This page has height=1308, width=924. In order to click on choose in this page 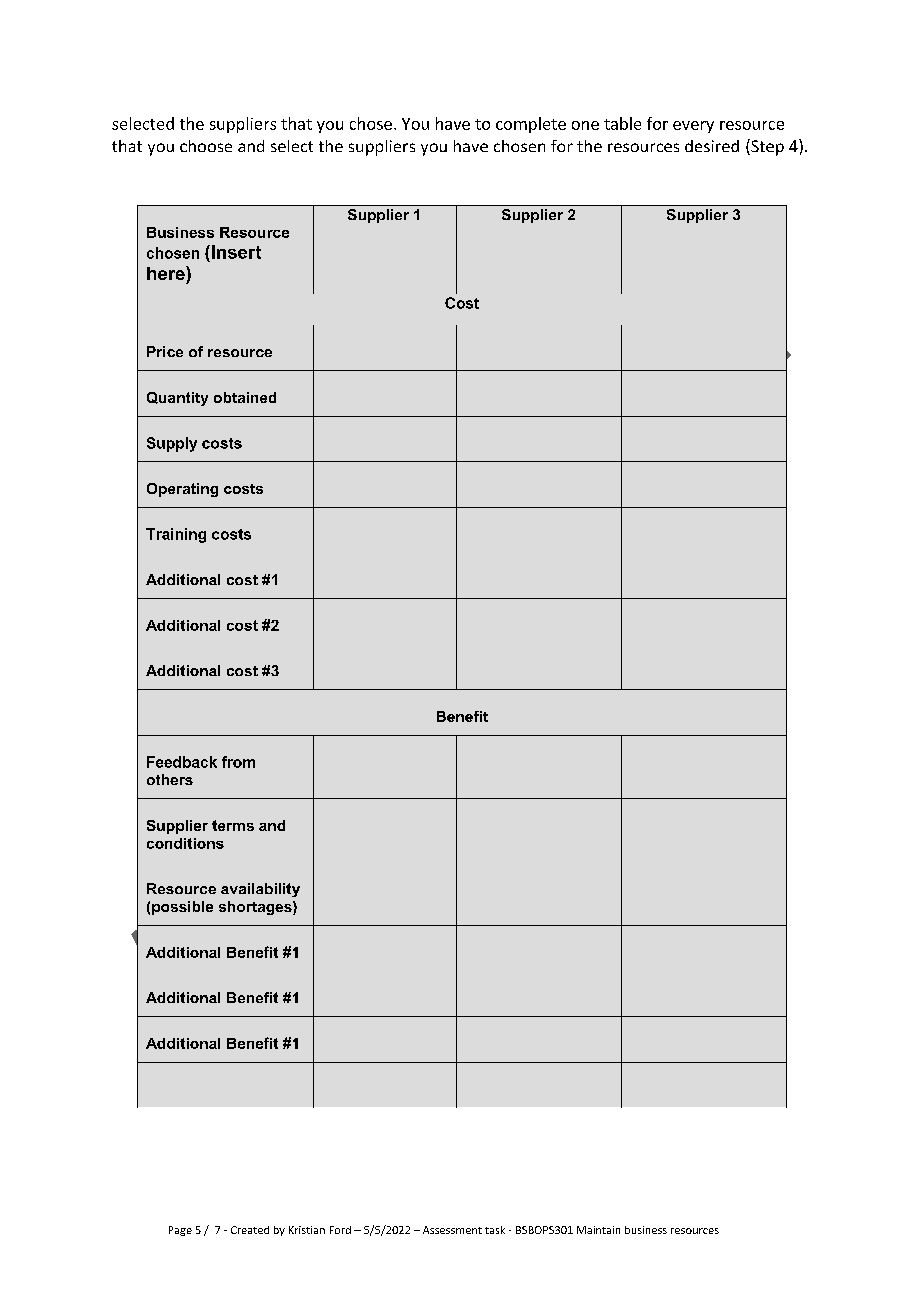, I will do `click(206, 146)`.
